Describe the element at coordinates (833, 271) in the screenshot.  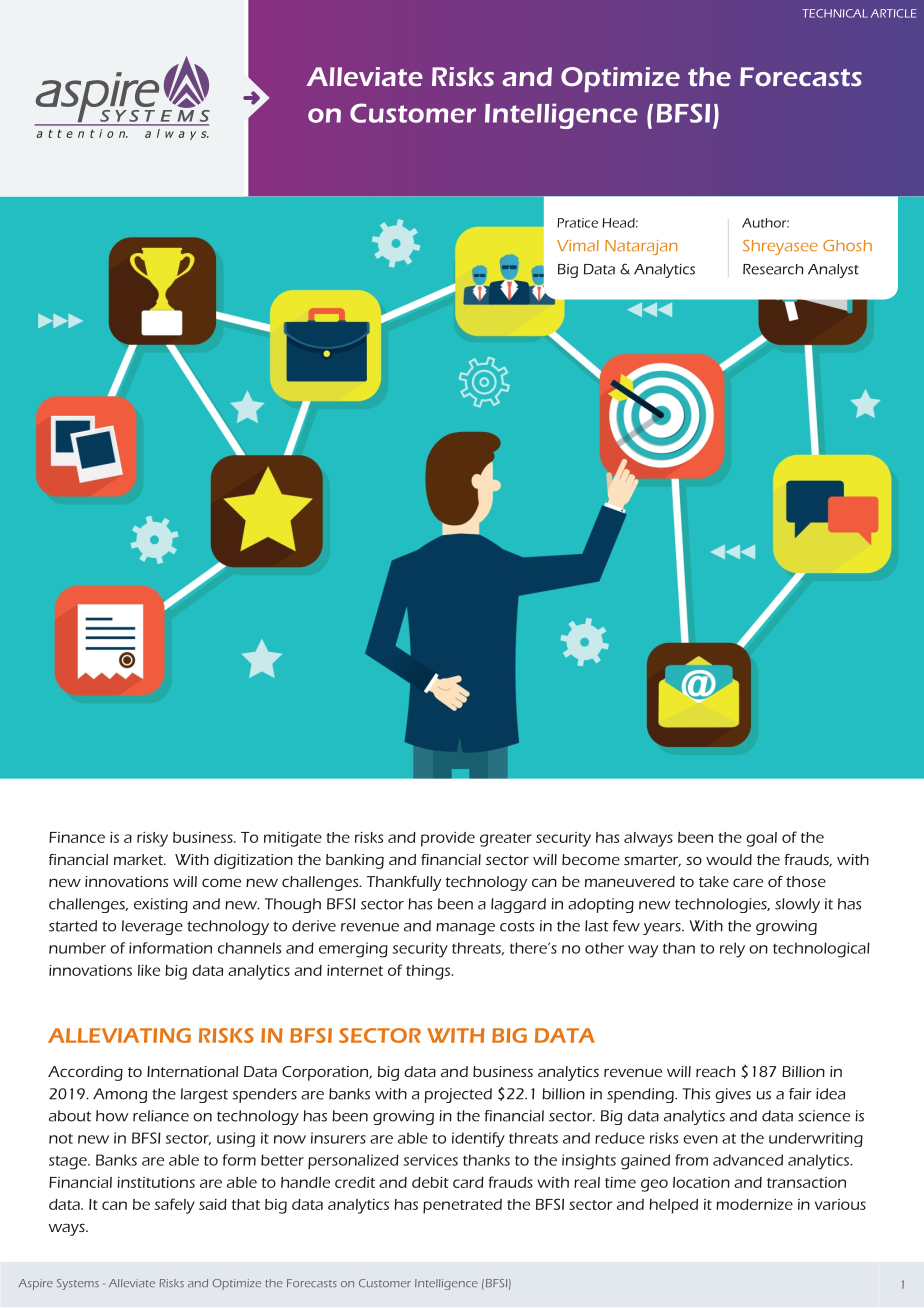
I see `Analyst` at that location.
